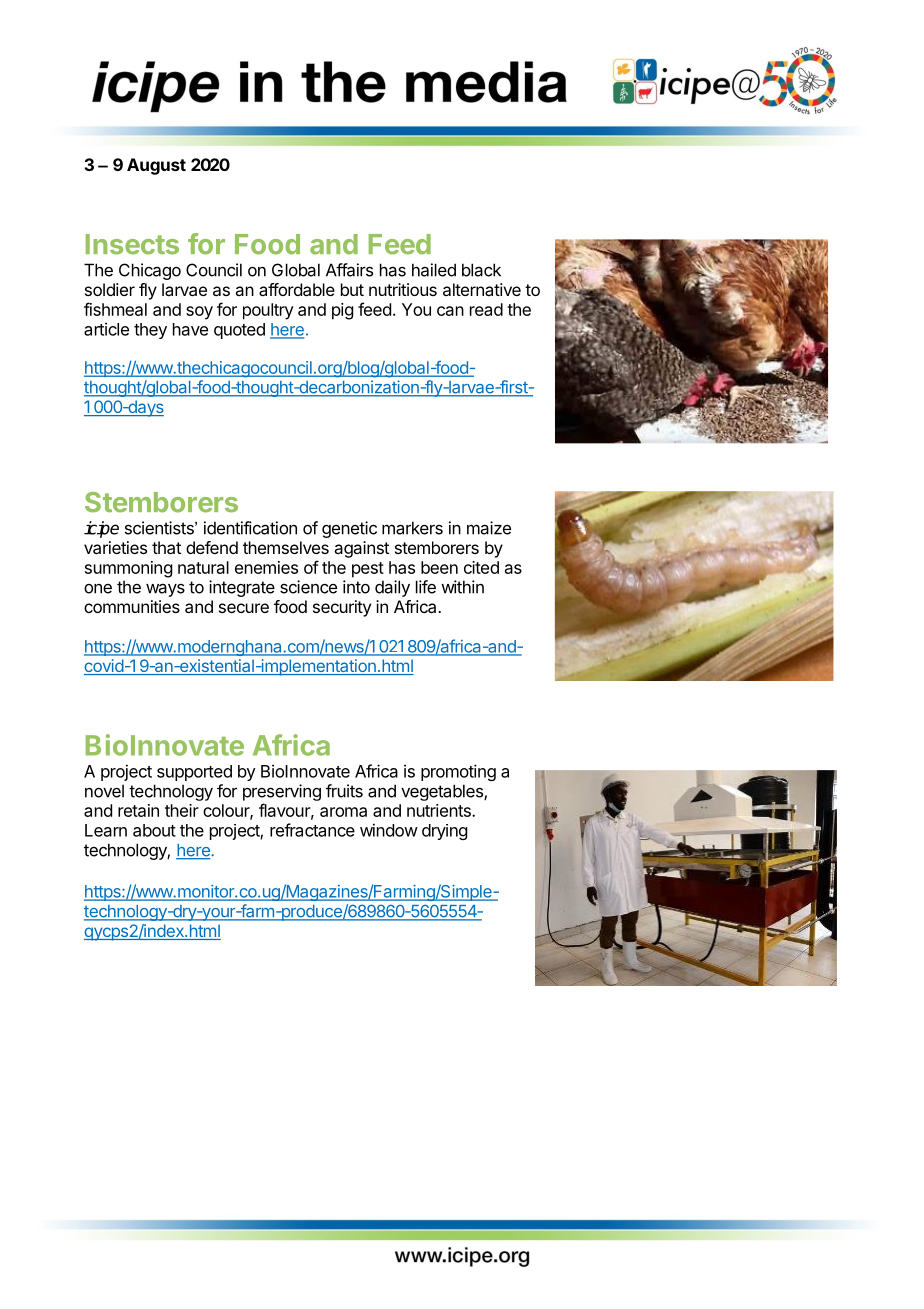 This screenshot has width=924, height=1309. Describe the element at coordinates (412, 528) in the screenshot. I see `markers` at that location.
